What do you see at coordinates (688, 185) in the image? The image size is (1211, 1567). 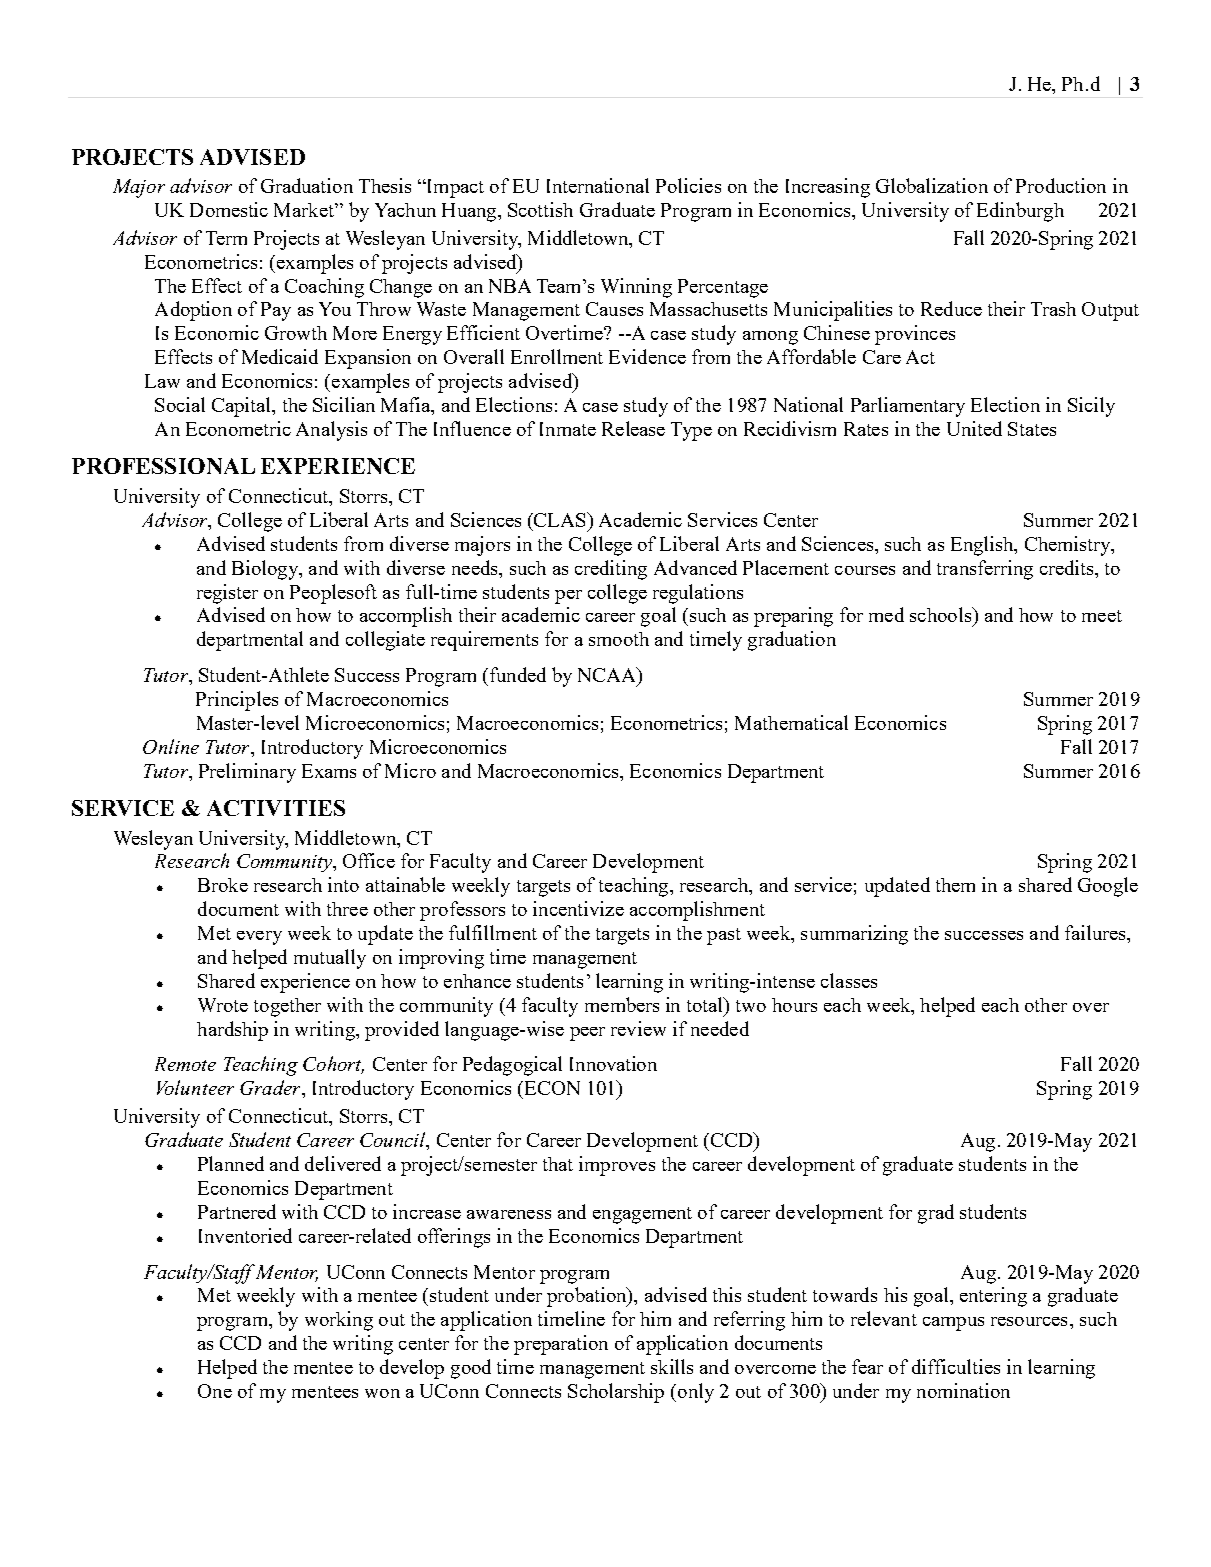 I see `Policies` at bounding box center [688, 185].
